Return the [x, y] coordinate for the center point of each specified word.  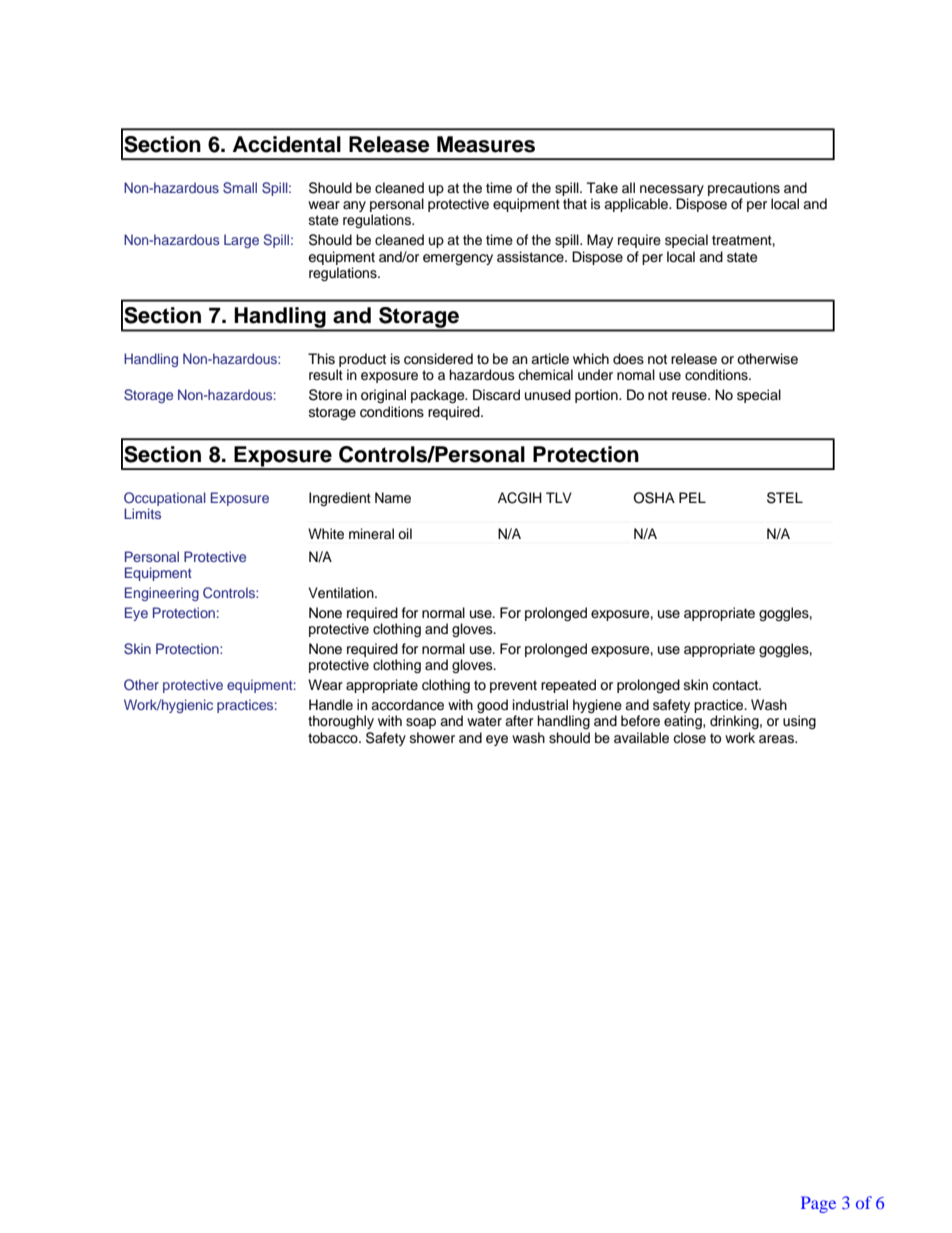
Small [240, 188]
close [689, 738]
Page [818, 1204]
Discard [496, 395]
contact [736, 685]
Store [325, 395]
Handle [331, 705]
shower [432, 738]
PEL [692, 497]
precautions [744, 189]
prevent [513, 686]
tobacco [334, 738]
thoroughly [341, 722]
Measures [486, 144]
